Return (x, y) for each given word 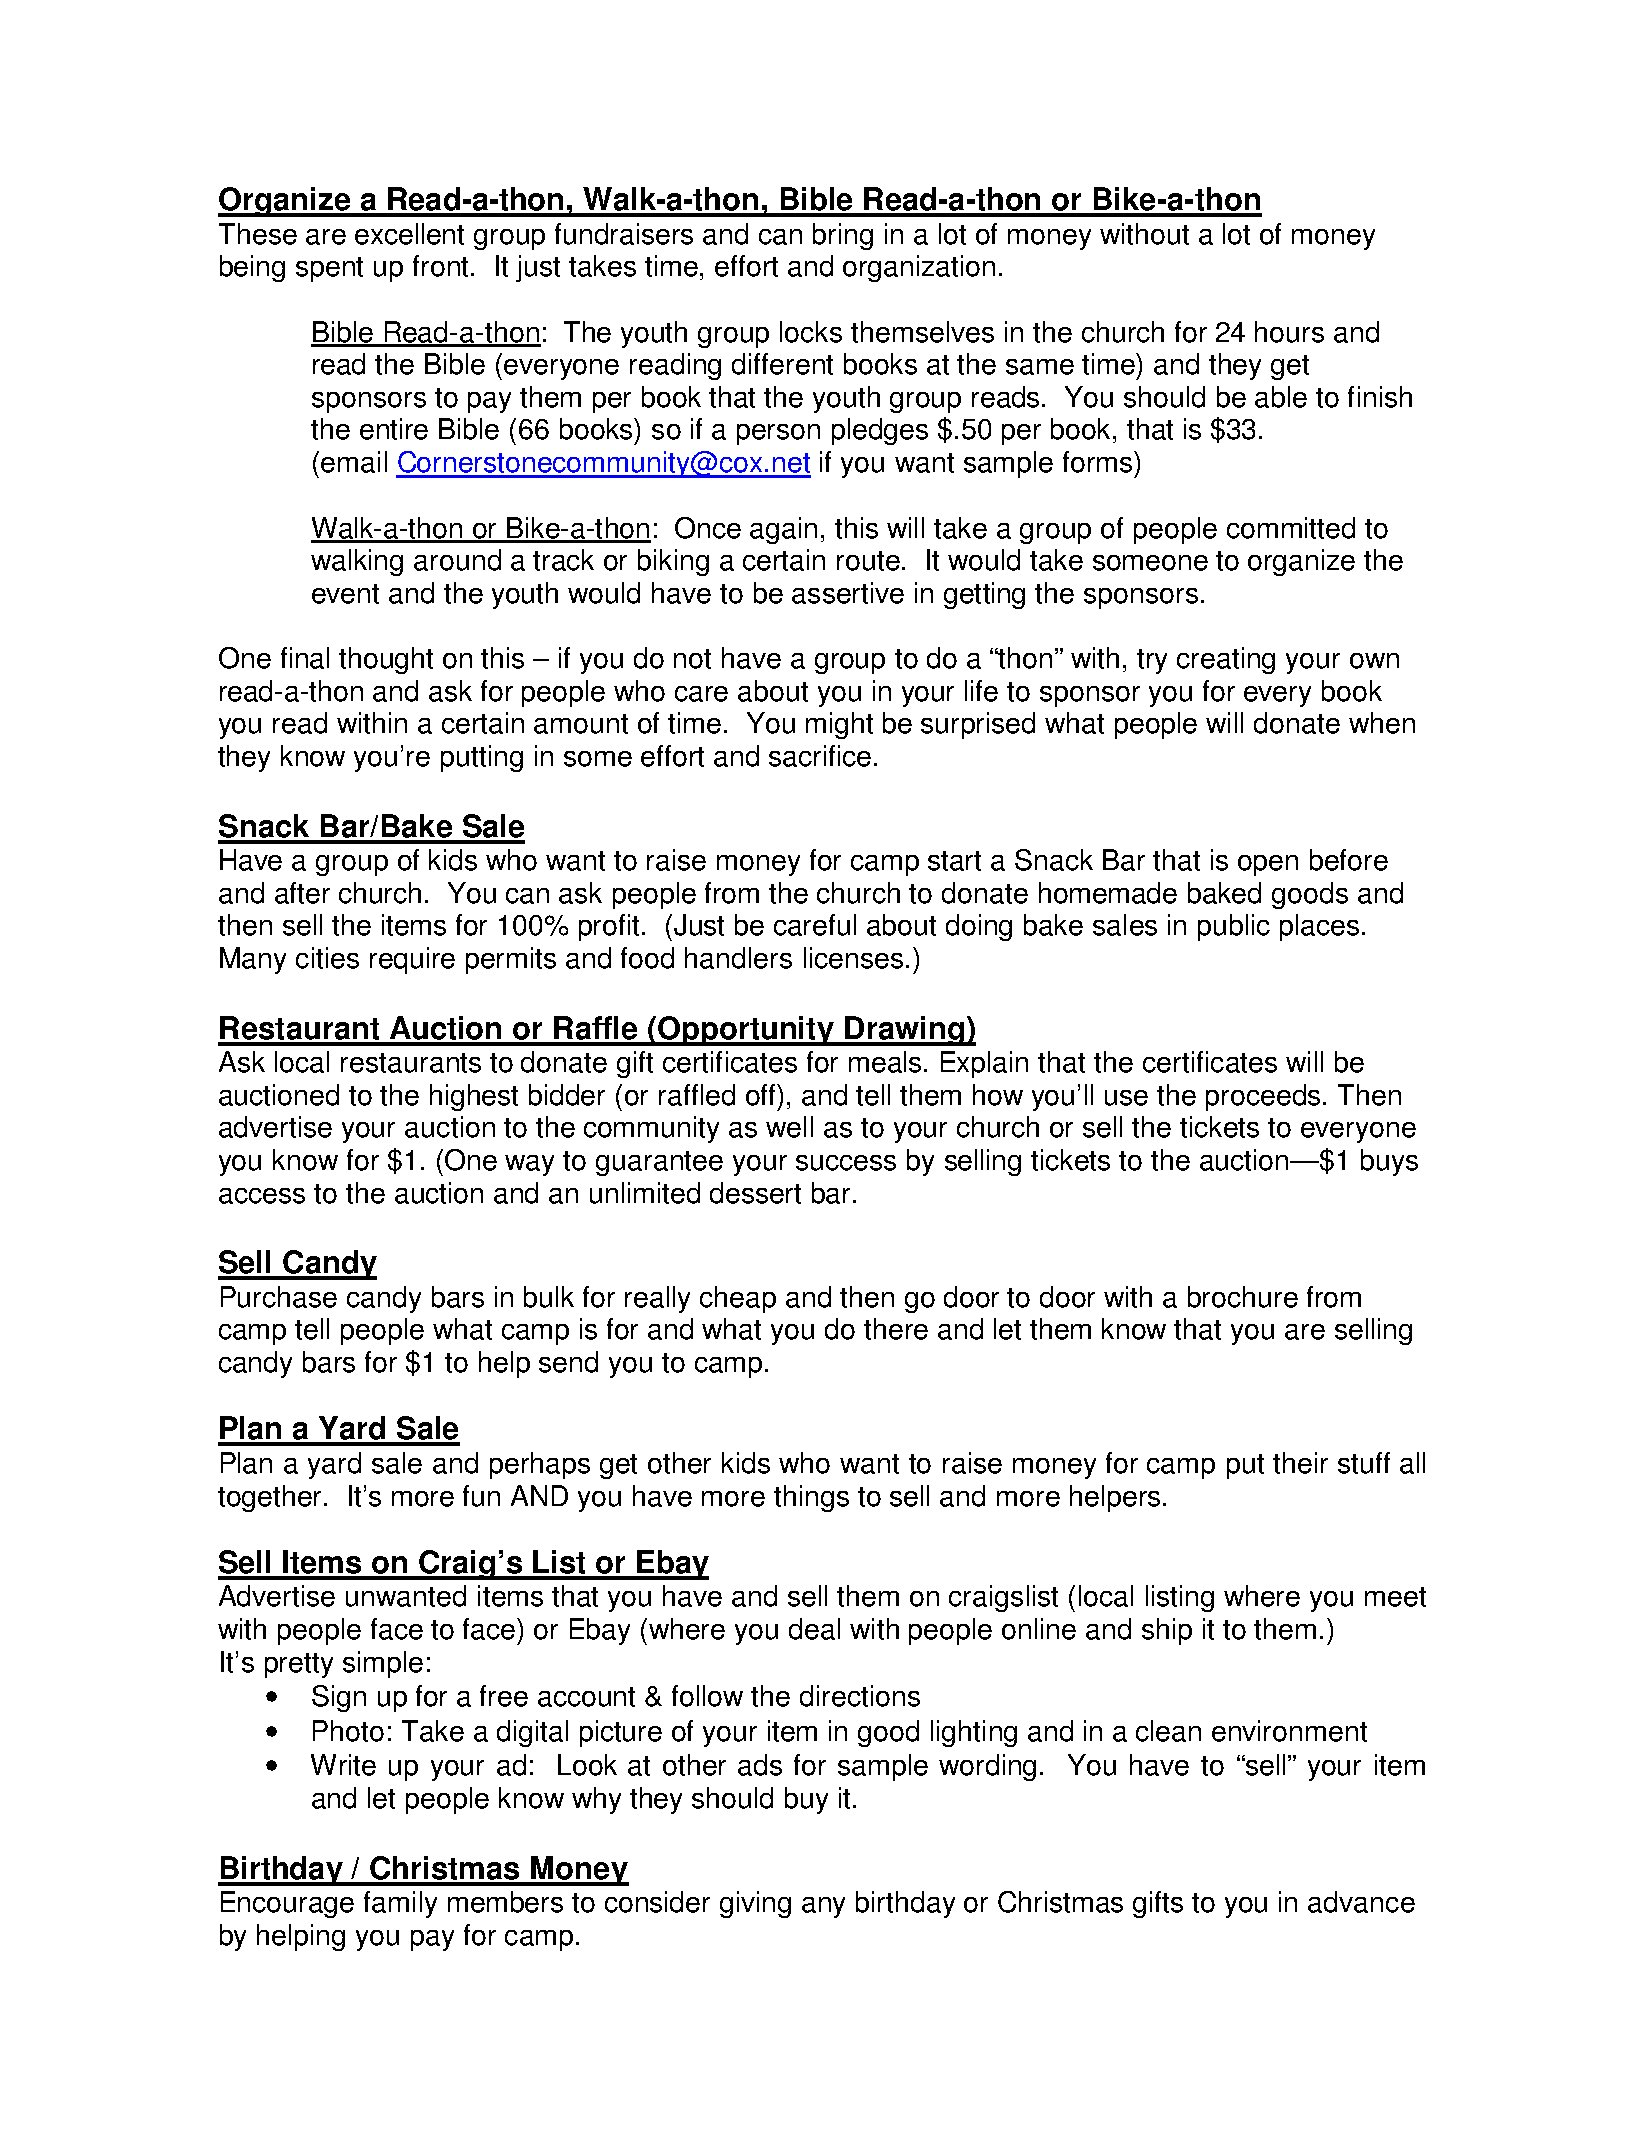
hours (1289, 332)
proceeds (1265, 1097)
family (400, 1904)
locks (811, 332)
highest (474, 1097)
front (440, 266)
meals (885, 1062)
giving (755, 1904)
